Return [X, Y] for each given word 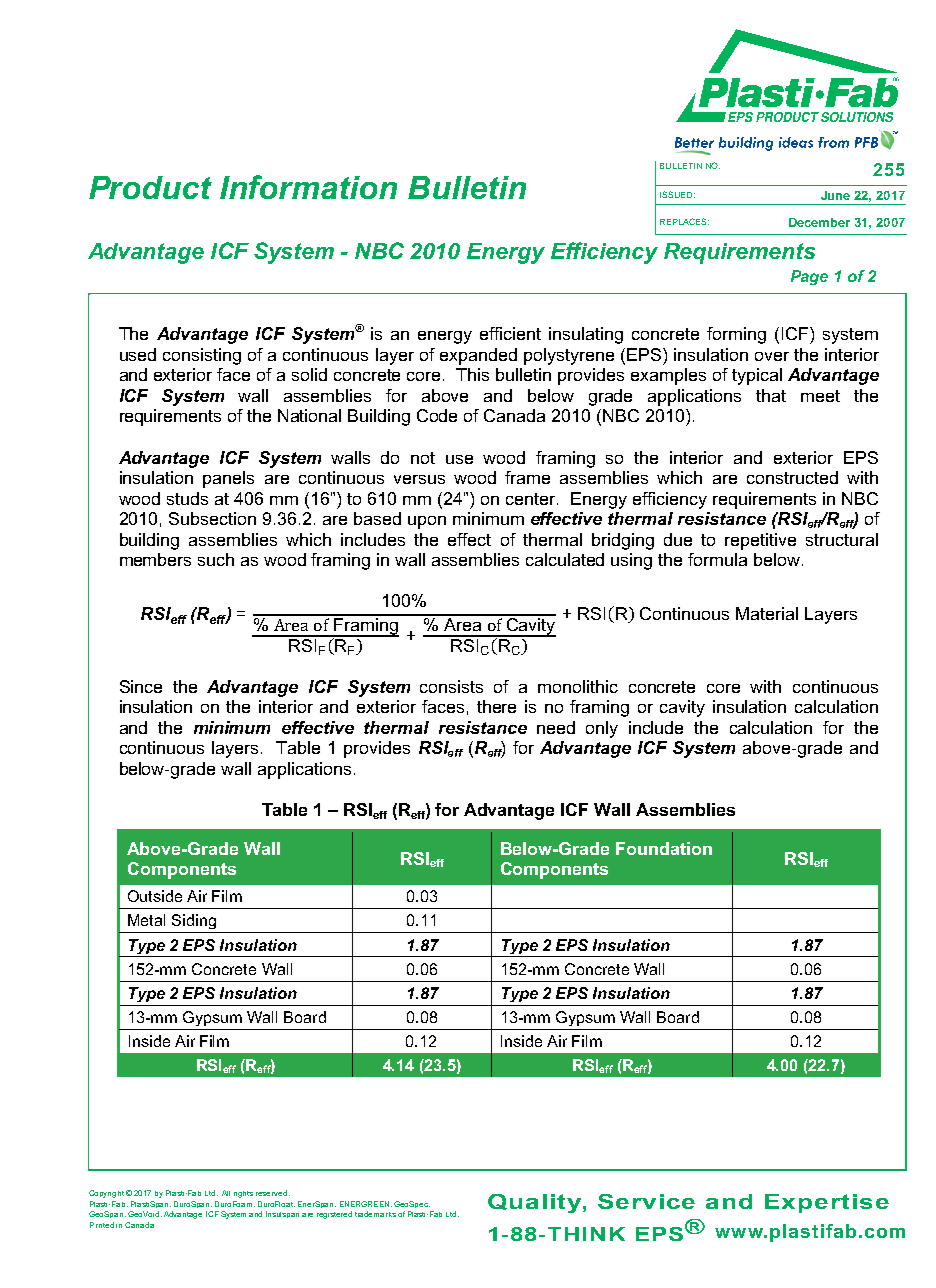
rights [243, 1194]
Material [767, 613]
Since [141, 686]
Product [150, 187]
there [496, 706]
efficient [510, 333]
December [819, 222]
